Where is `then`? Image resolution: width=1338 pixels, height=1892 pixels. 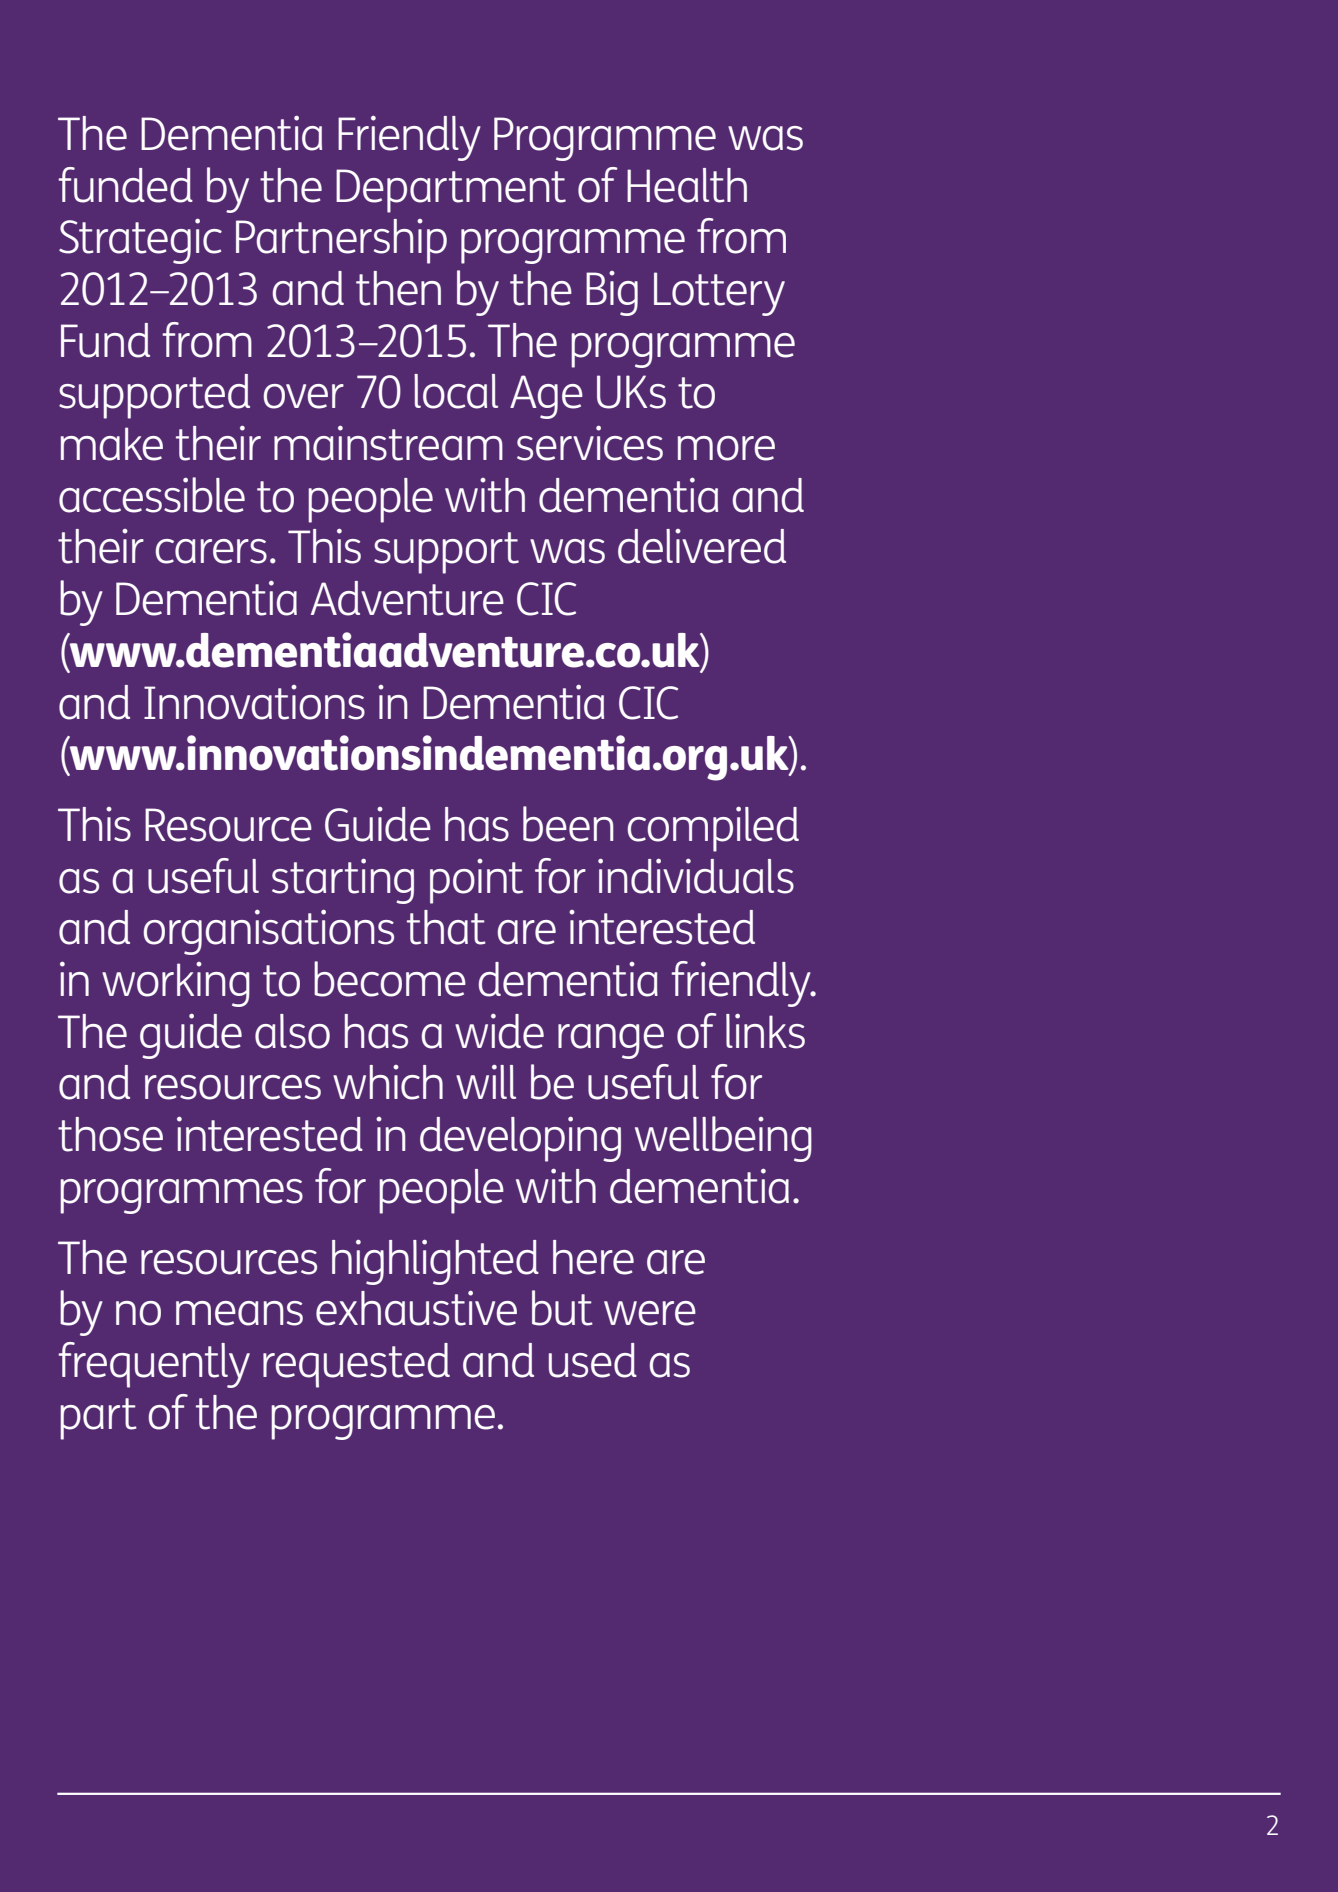
then is located at coordinates (398, 288).
